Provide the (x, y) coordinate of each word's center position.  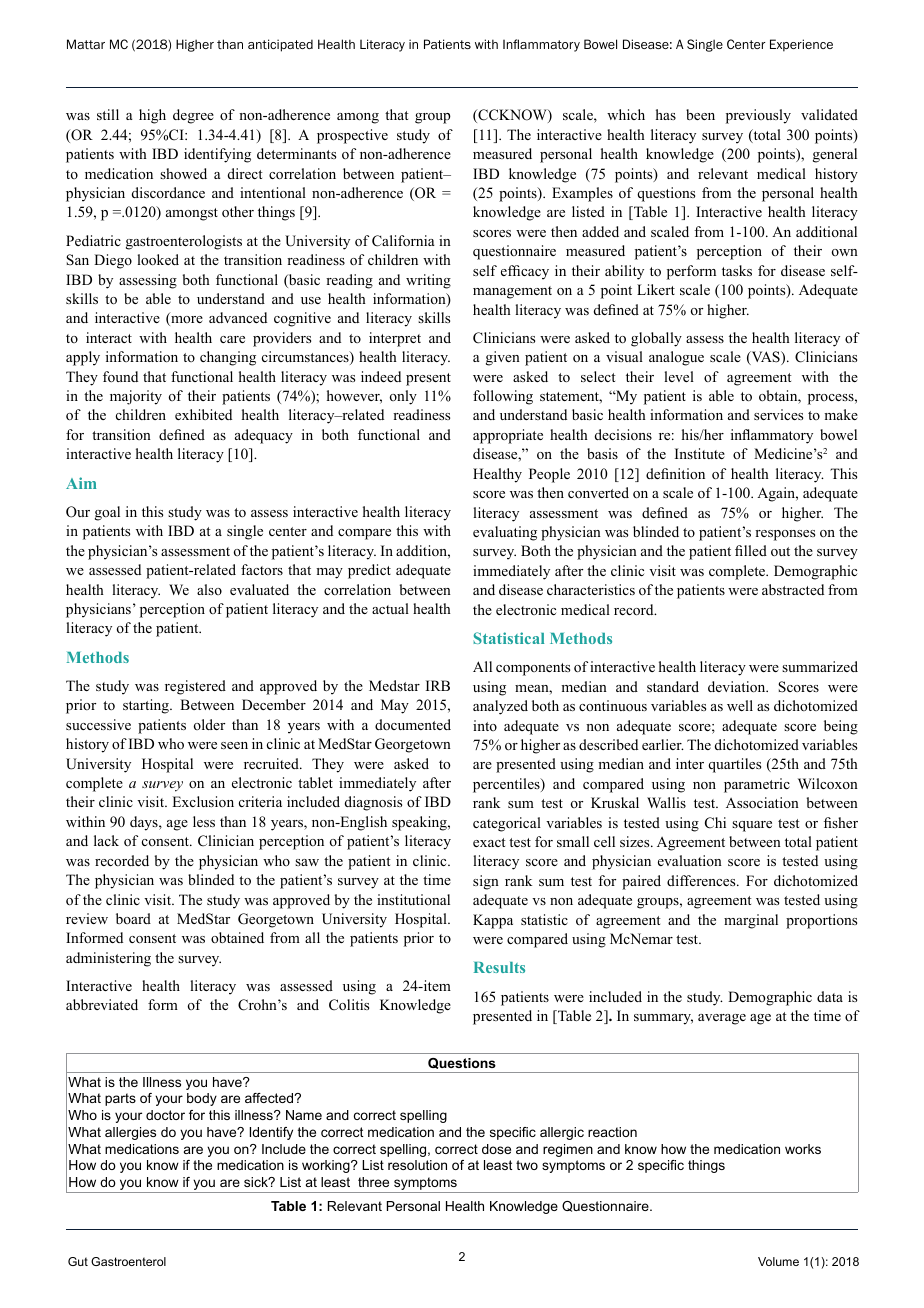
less (204, 821)
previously (758, 116)
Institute (700, 453)
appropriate (508, 436)
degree (193, 116)
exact (489, 842)
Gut (78, 1261)
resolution (417, 1165)
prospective (352, 136)
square (752, 826)
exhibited (203, 414)
